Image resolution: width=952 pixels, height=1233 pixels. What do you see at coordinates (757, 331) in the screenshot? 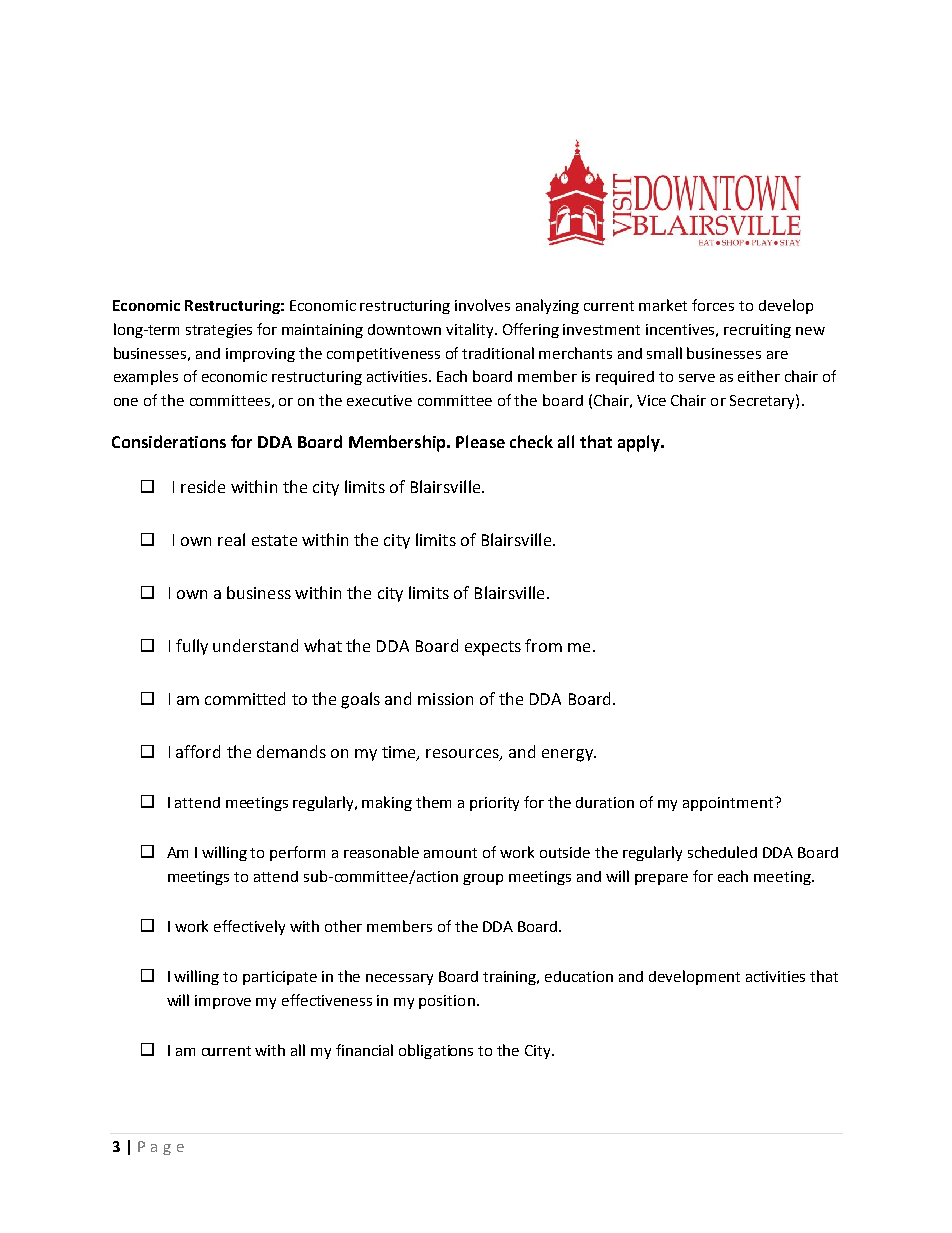
I see `recruiting` at bounding box center [757, 331].
